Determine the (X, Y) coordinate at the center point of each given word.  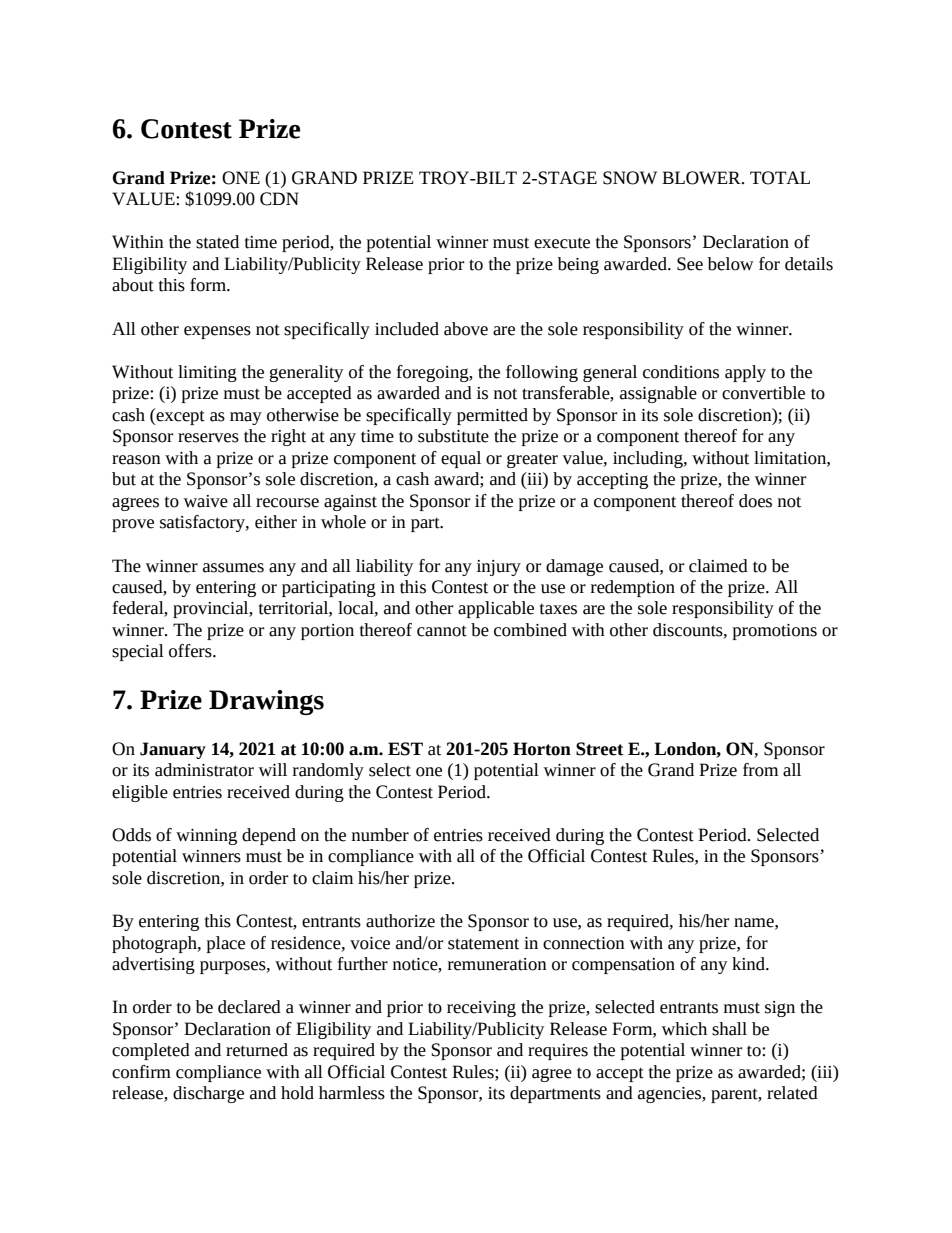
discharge (208, 1094)
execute (562, 243)
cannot (442, 631)
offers (191, 651)
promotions (775, 632)
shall (729, 1029)
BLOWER (702, 178)
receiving (481, 1009)
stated (217, 242)
